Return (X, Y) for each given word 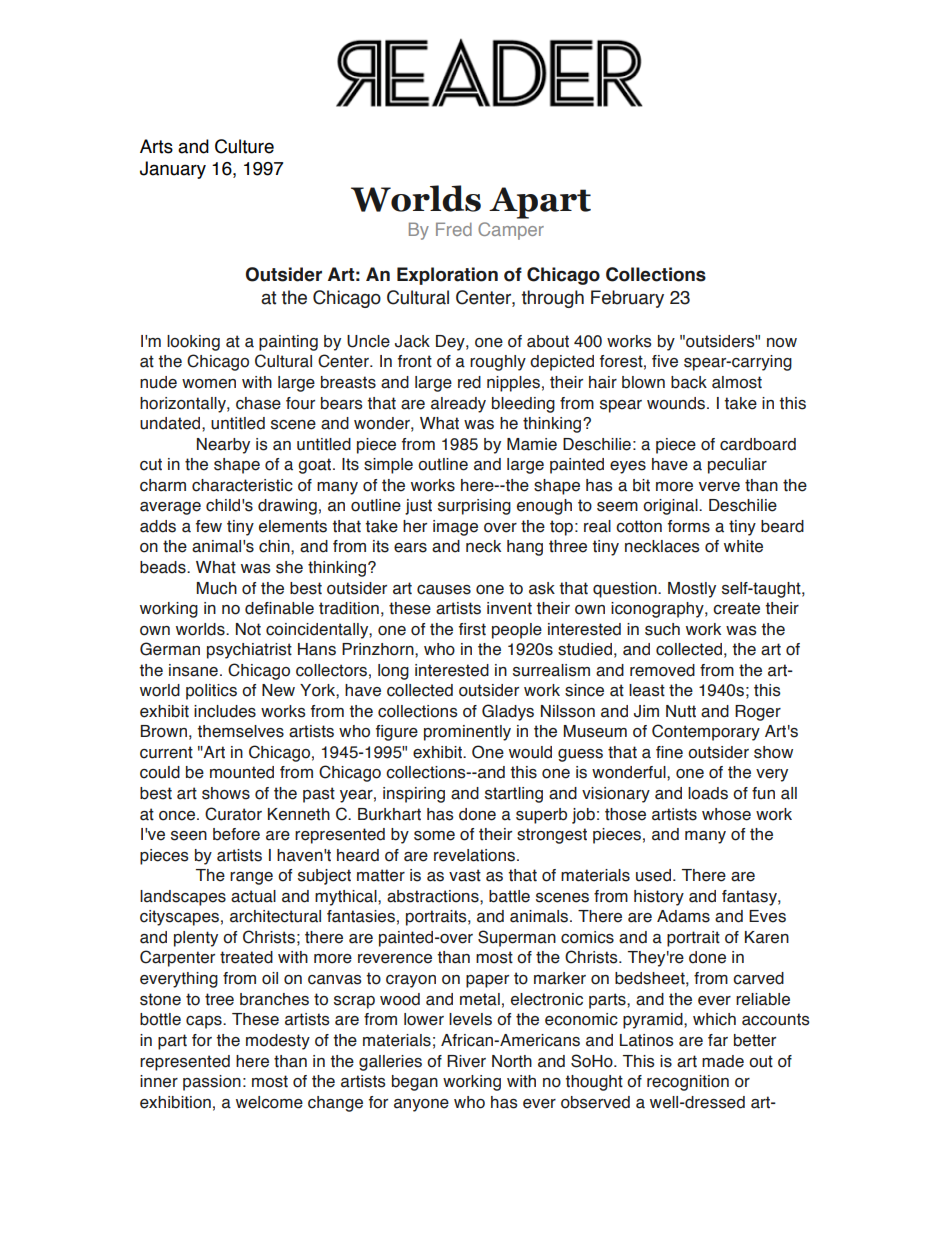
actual (253, 896)
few (209, 526)
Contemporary (706, 732)
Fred (454, 229)
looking (193, 343)
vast (465, 875)
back (689, 382)
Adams (683, 916)
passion (212, 1083)
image (455, 528)
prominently (467, 733)
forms (689, 526)
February (627, 299)
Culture (244, 146)
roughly (498, 363)
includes (225, 711)
